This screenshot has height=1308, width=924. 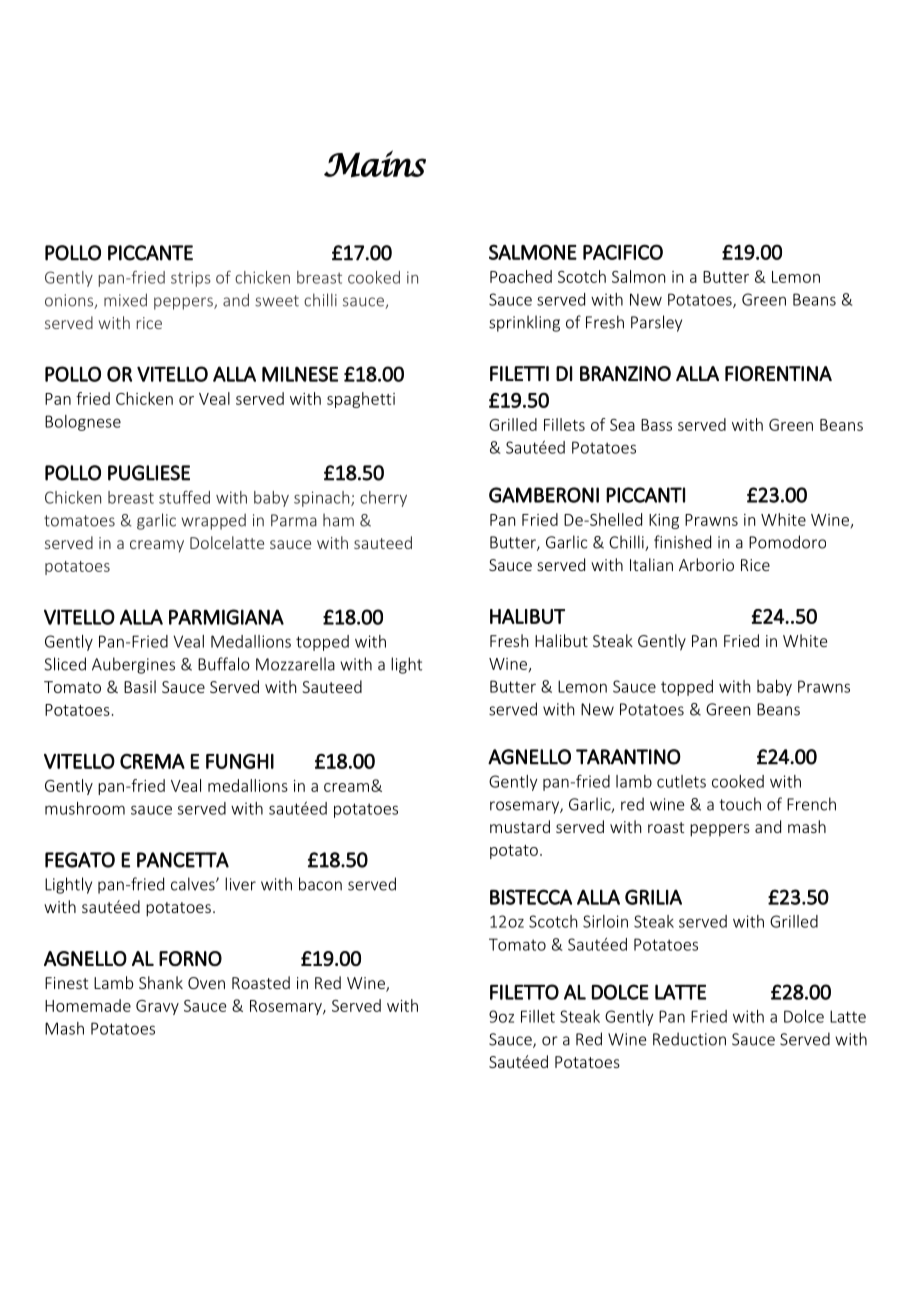 I want to click on strips, so click(x=191, y=279).
